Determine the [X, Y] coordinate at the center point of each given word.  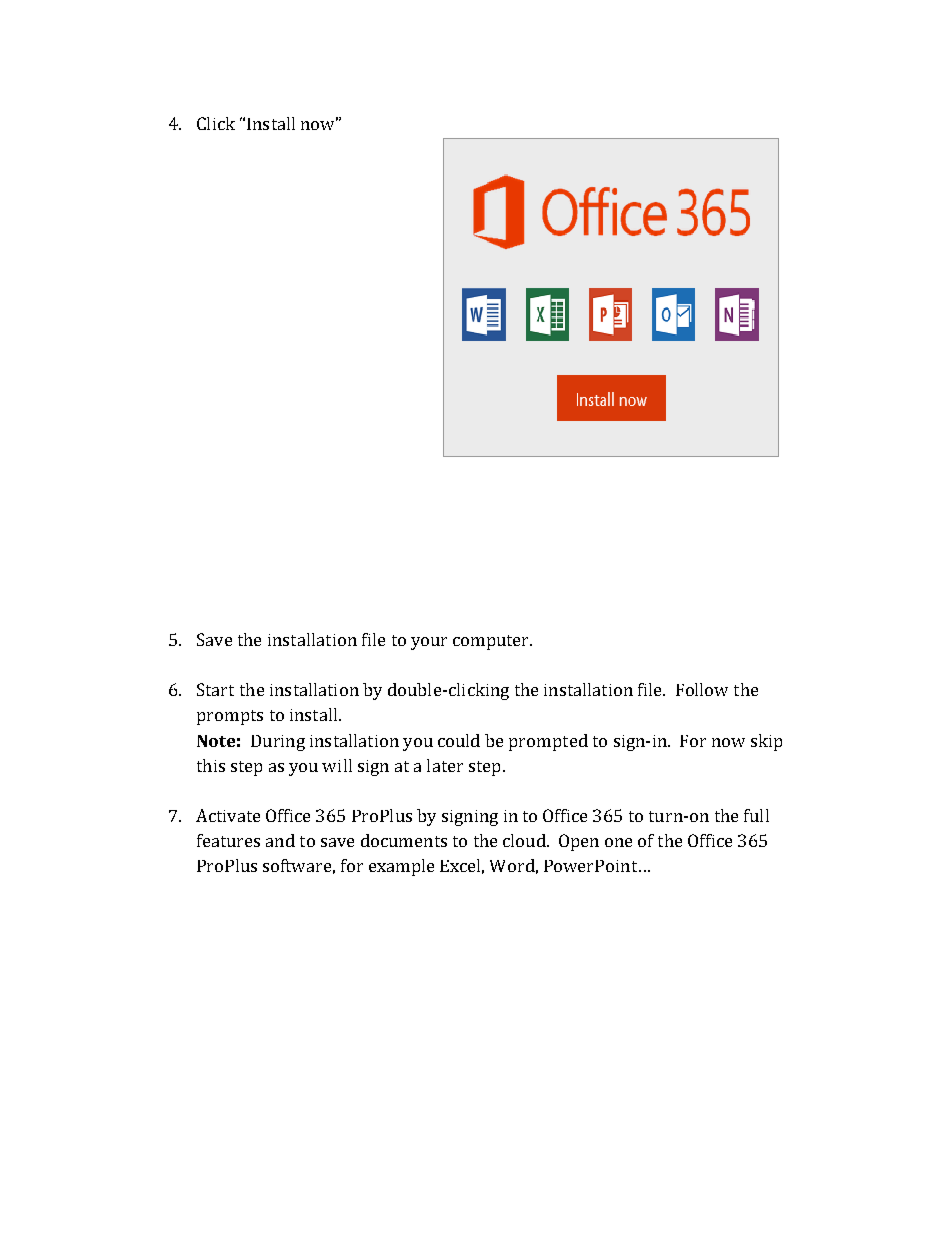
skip [766, 742]
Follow [702, 689]
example [401, 867]
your [429, 643]
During [278, 743]
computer [492, 642]
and [280, 840]
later [445, 765]
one [618, 842]
